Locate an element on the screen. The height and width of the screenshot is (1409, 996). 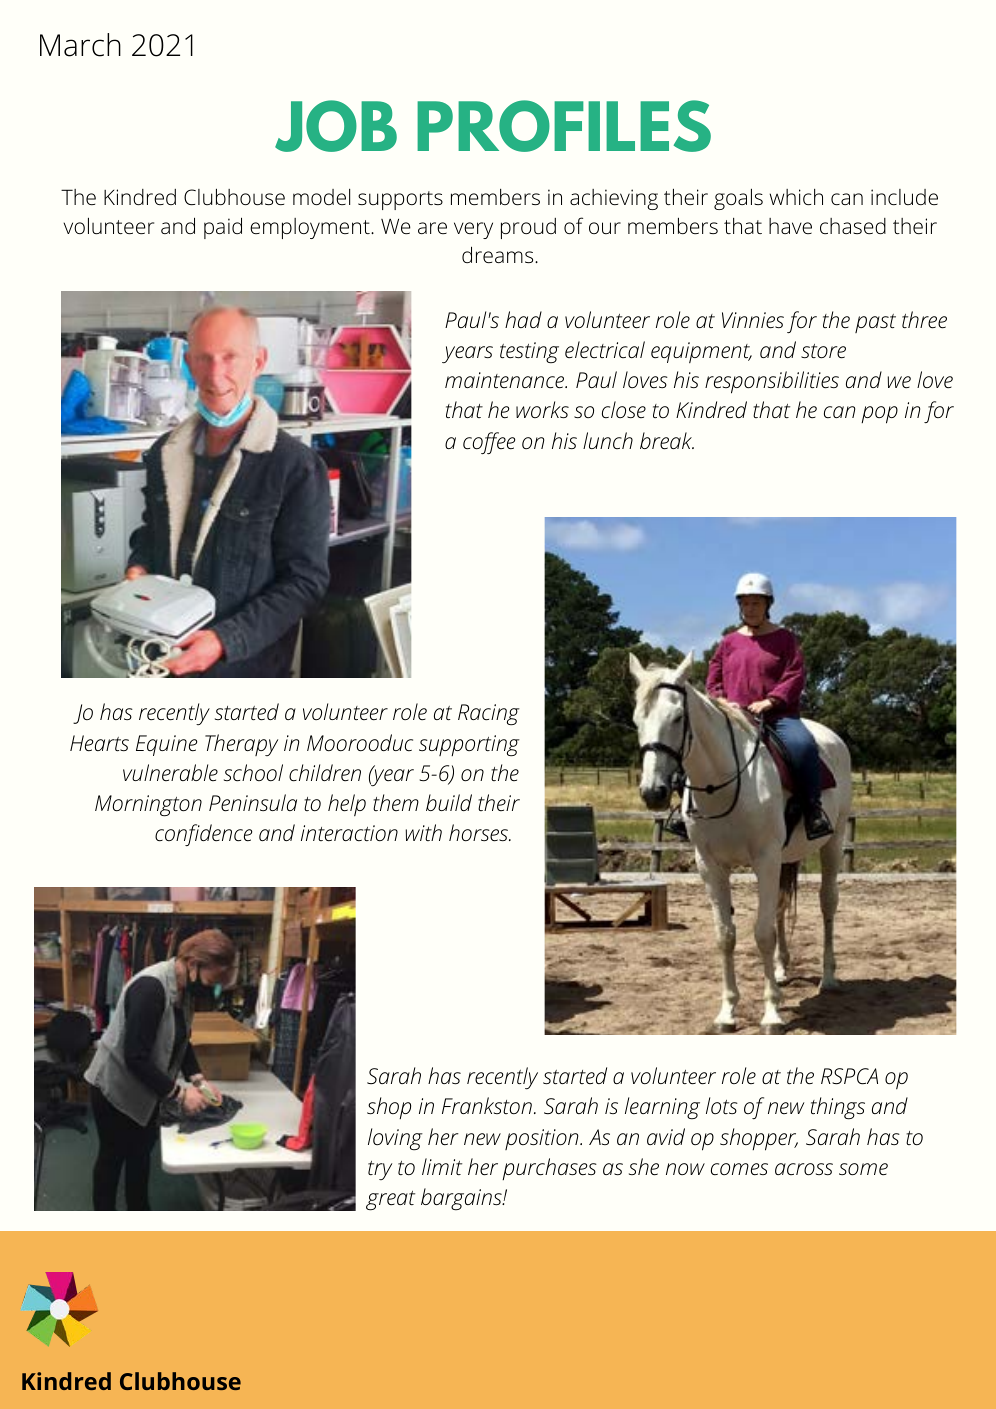
March is located at coordinates (80, 45).
